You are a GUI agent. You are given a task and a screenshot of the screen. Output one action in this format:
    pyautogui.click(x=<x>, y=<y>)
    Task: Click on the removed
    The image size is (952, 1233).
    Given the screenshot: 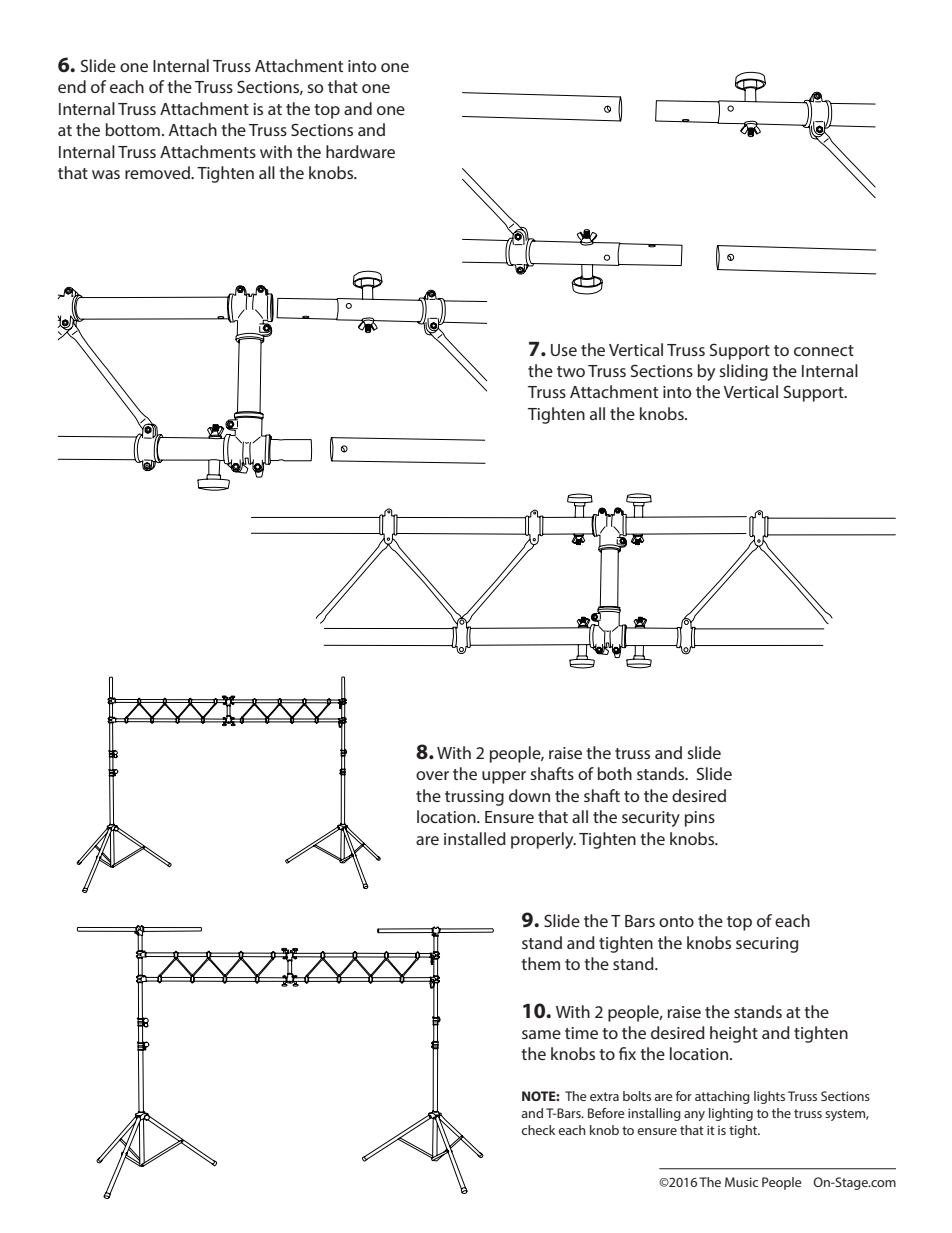 What is the action you would take?
    pyautogui.click(x=158, y=172)
